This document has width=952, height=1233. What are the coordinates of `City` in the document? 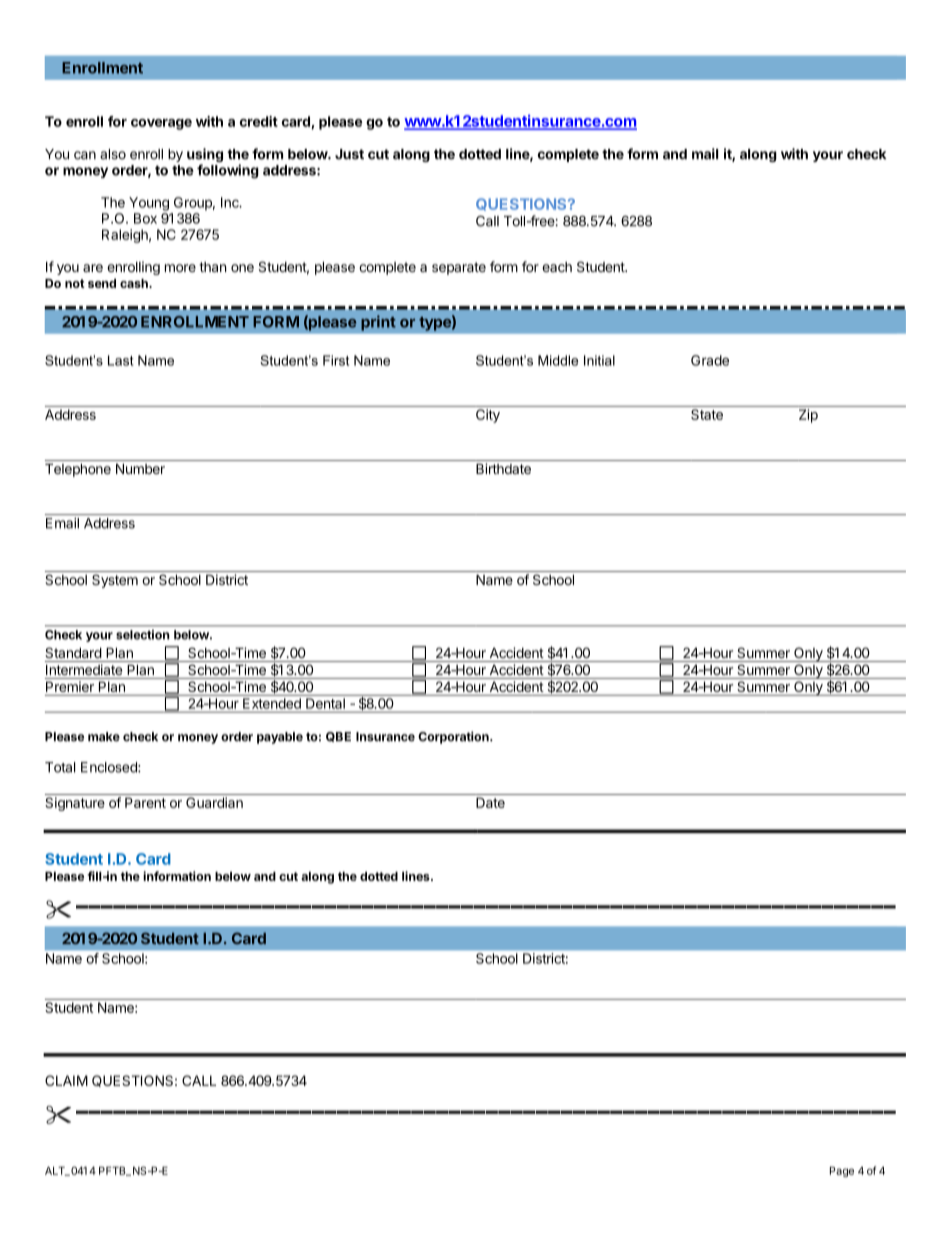 It's located at (488, 416).
